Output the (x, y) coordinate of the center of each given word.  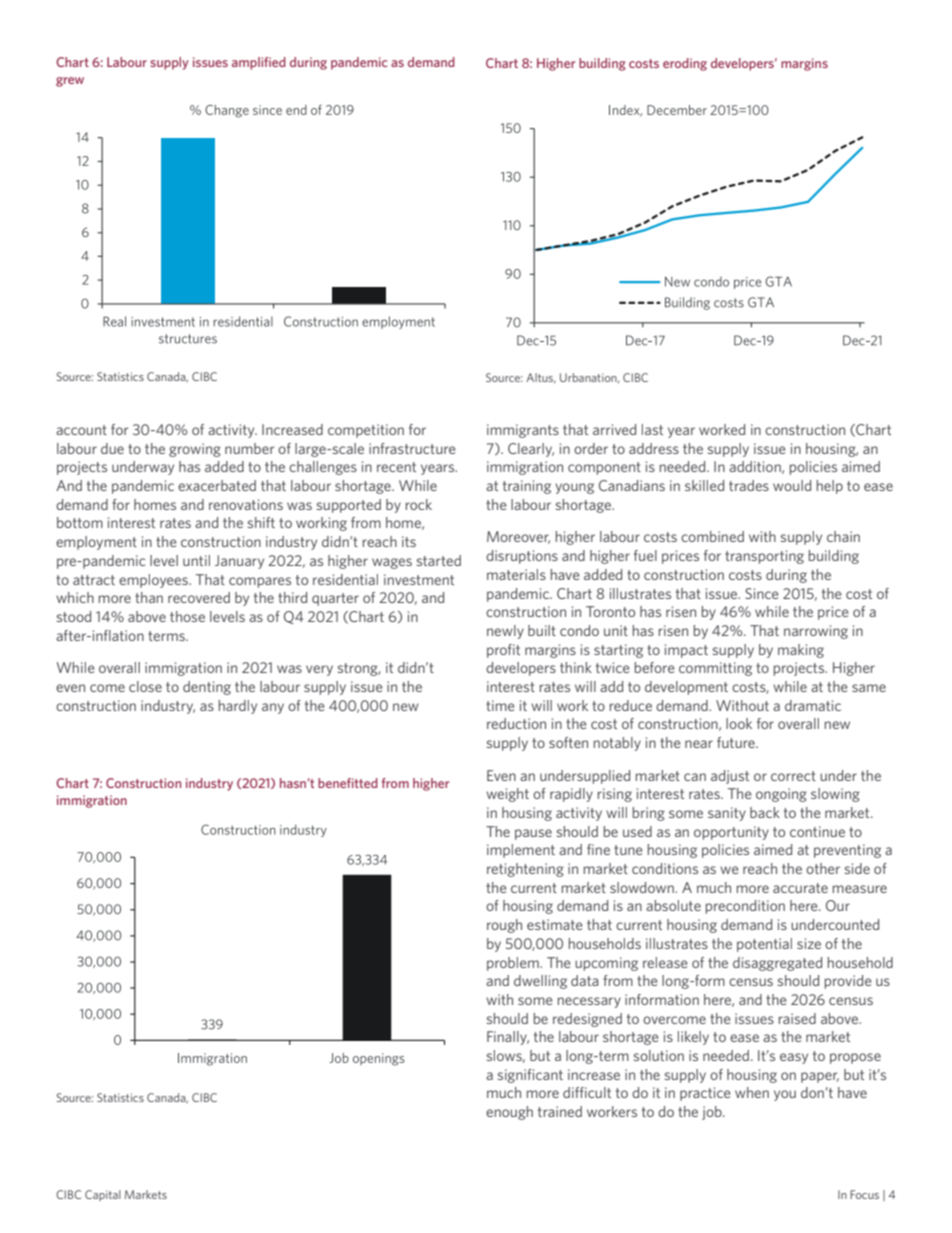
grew (70, 82)
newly (505, 632)
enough (509, 1113)
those (187, 616)
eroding (685, 64)
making (801, 651)
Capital (103, 1195)
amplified (259, 63)
